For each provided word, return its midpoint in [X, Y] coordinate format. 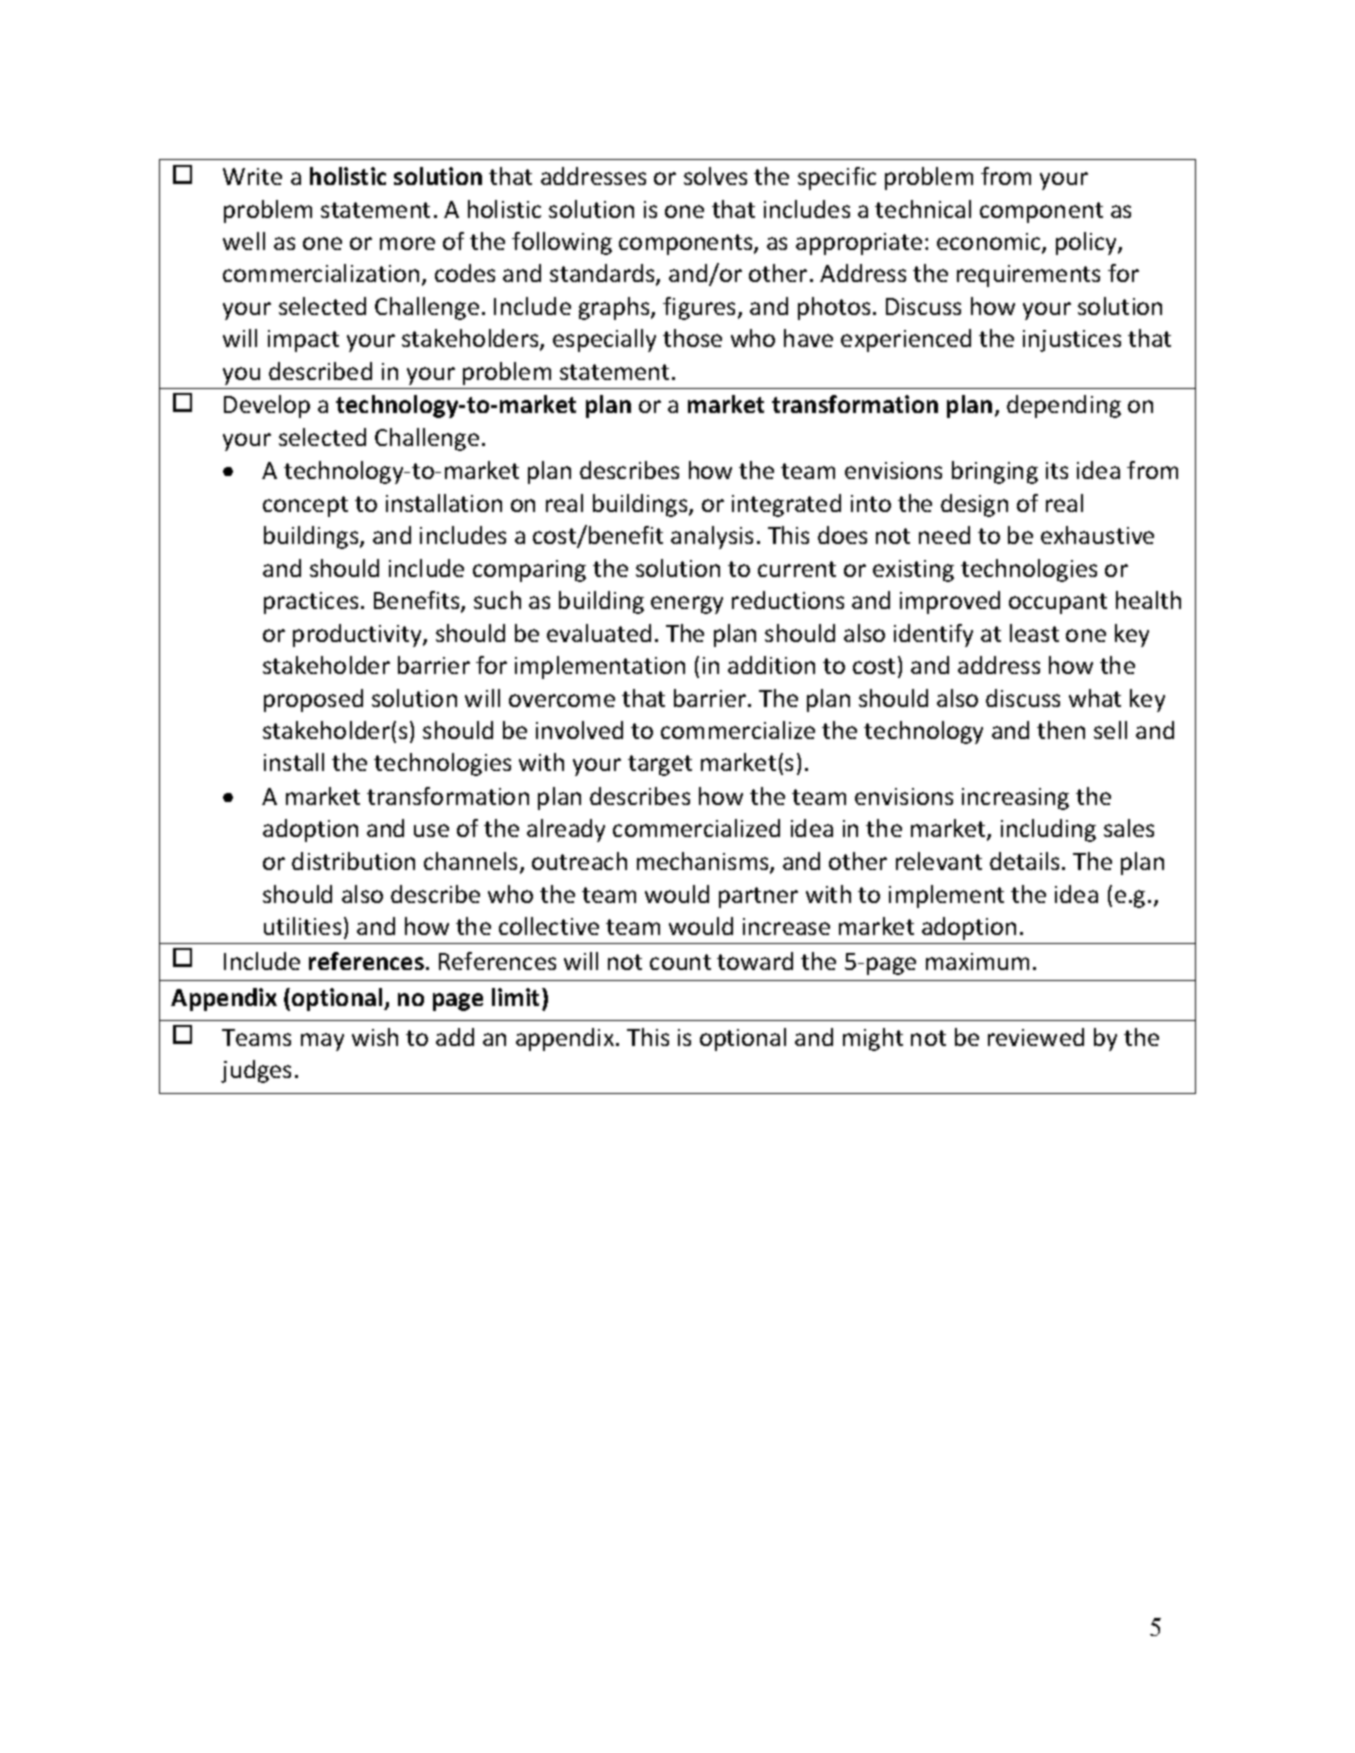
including [1048, 830]
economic [990, 243]
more [407, 243]
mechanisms [704, 862]
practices [311, 603]
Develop [267, 406]
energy [687, 605]
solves [715, 176]
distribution [353, 861]
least [1034, 633]
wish [375, 1037]
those [692, 338]
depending [1064, 406]
